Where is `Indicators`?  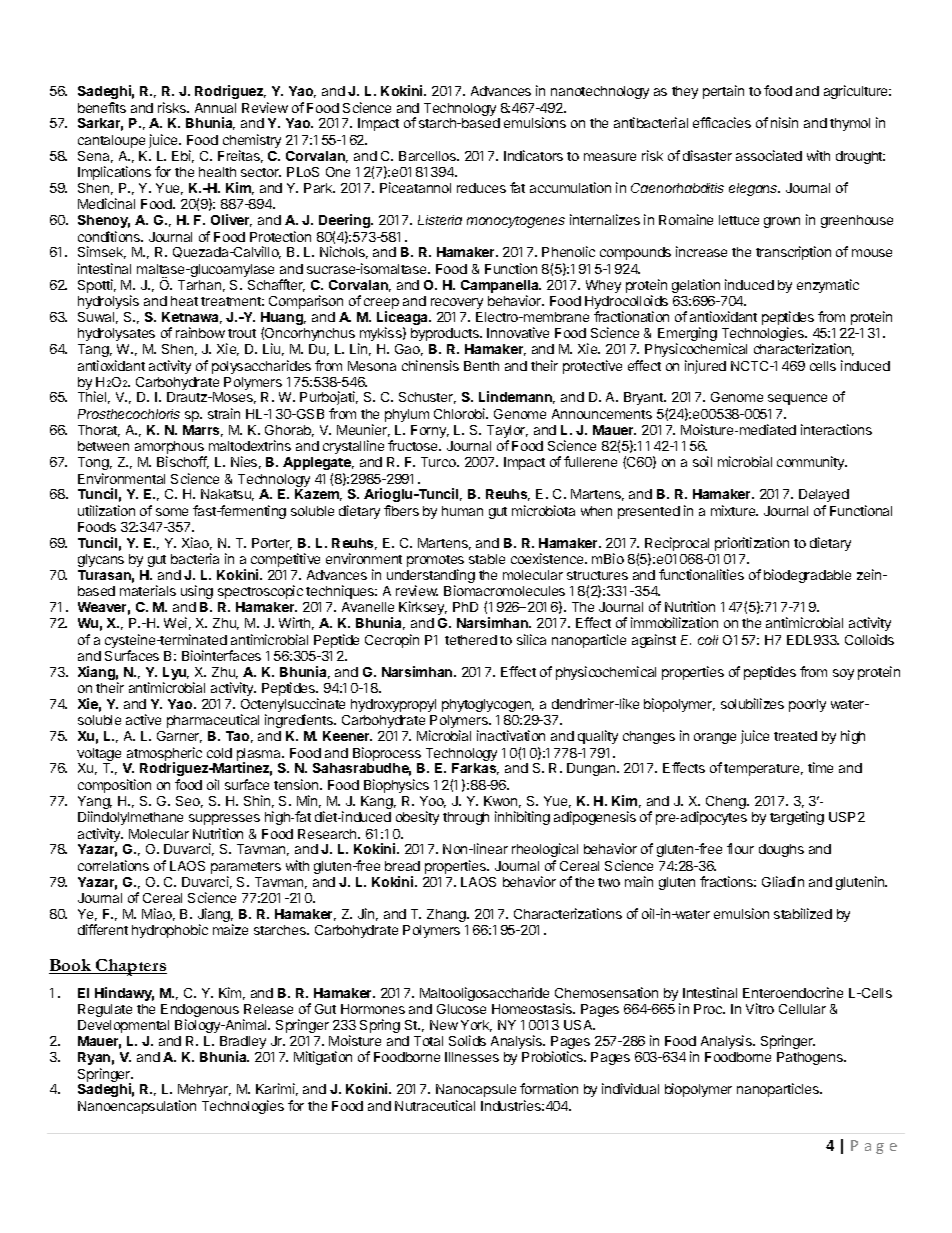
Indicators is located at coordinates (533, 155).
